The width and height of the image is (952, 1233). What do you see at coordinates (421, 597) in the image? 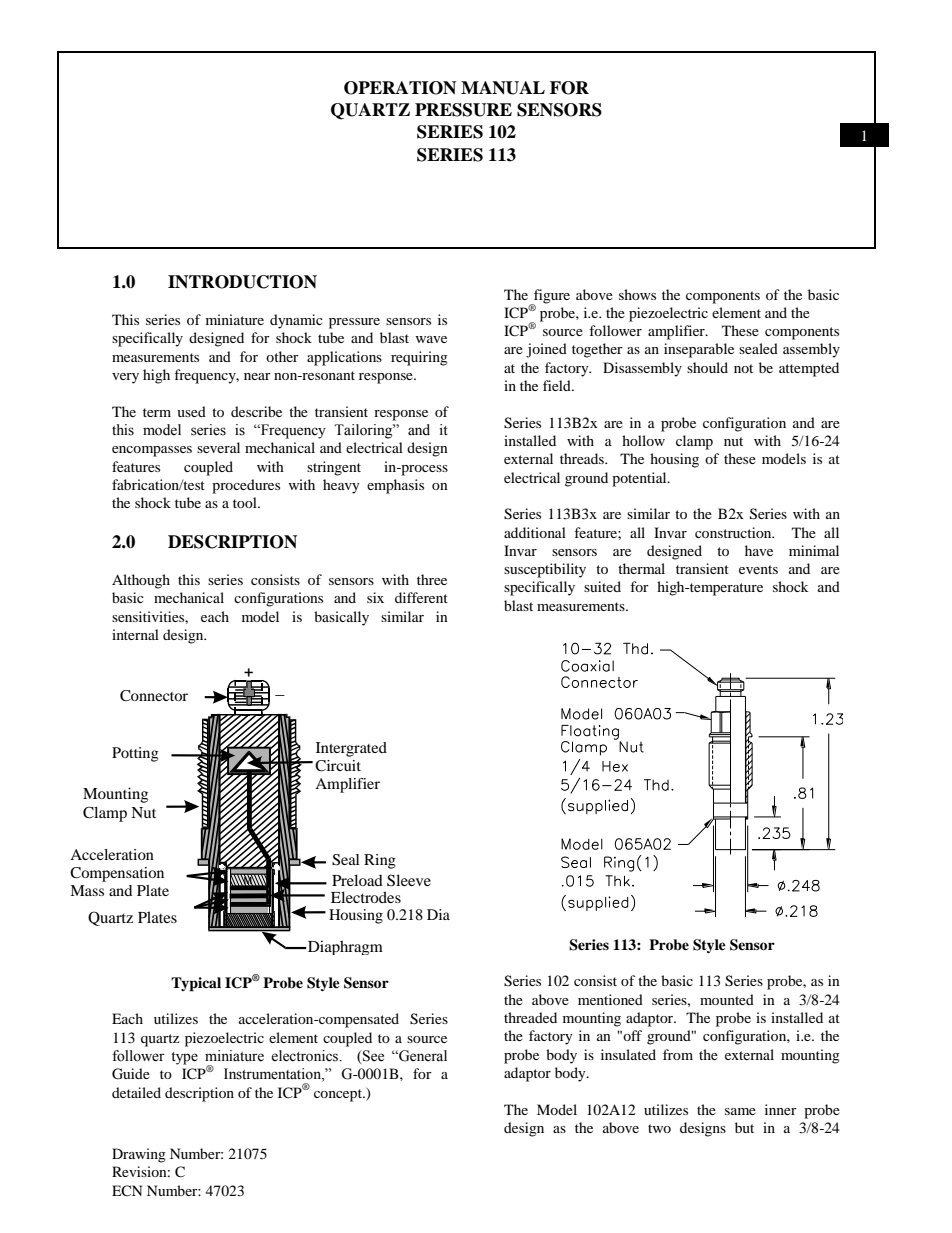
I see `different` at bounding box center [421, 597].
